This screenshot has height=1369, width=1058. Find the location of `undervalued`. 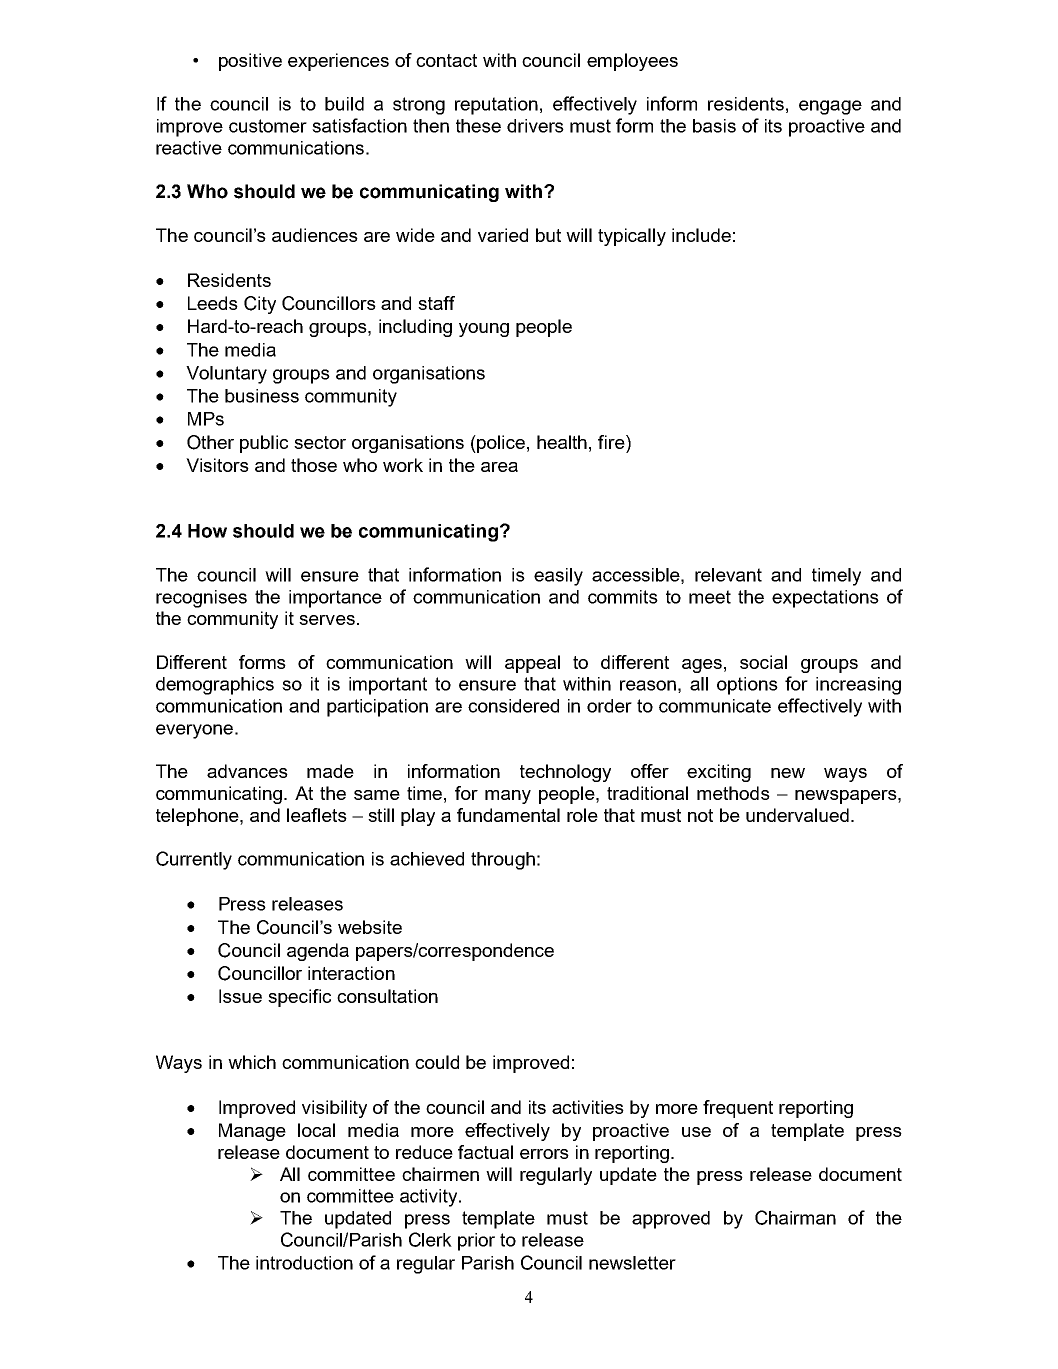

undervalued is located at coordinates (797, 815).
